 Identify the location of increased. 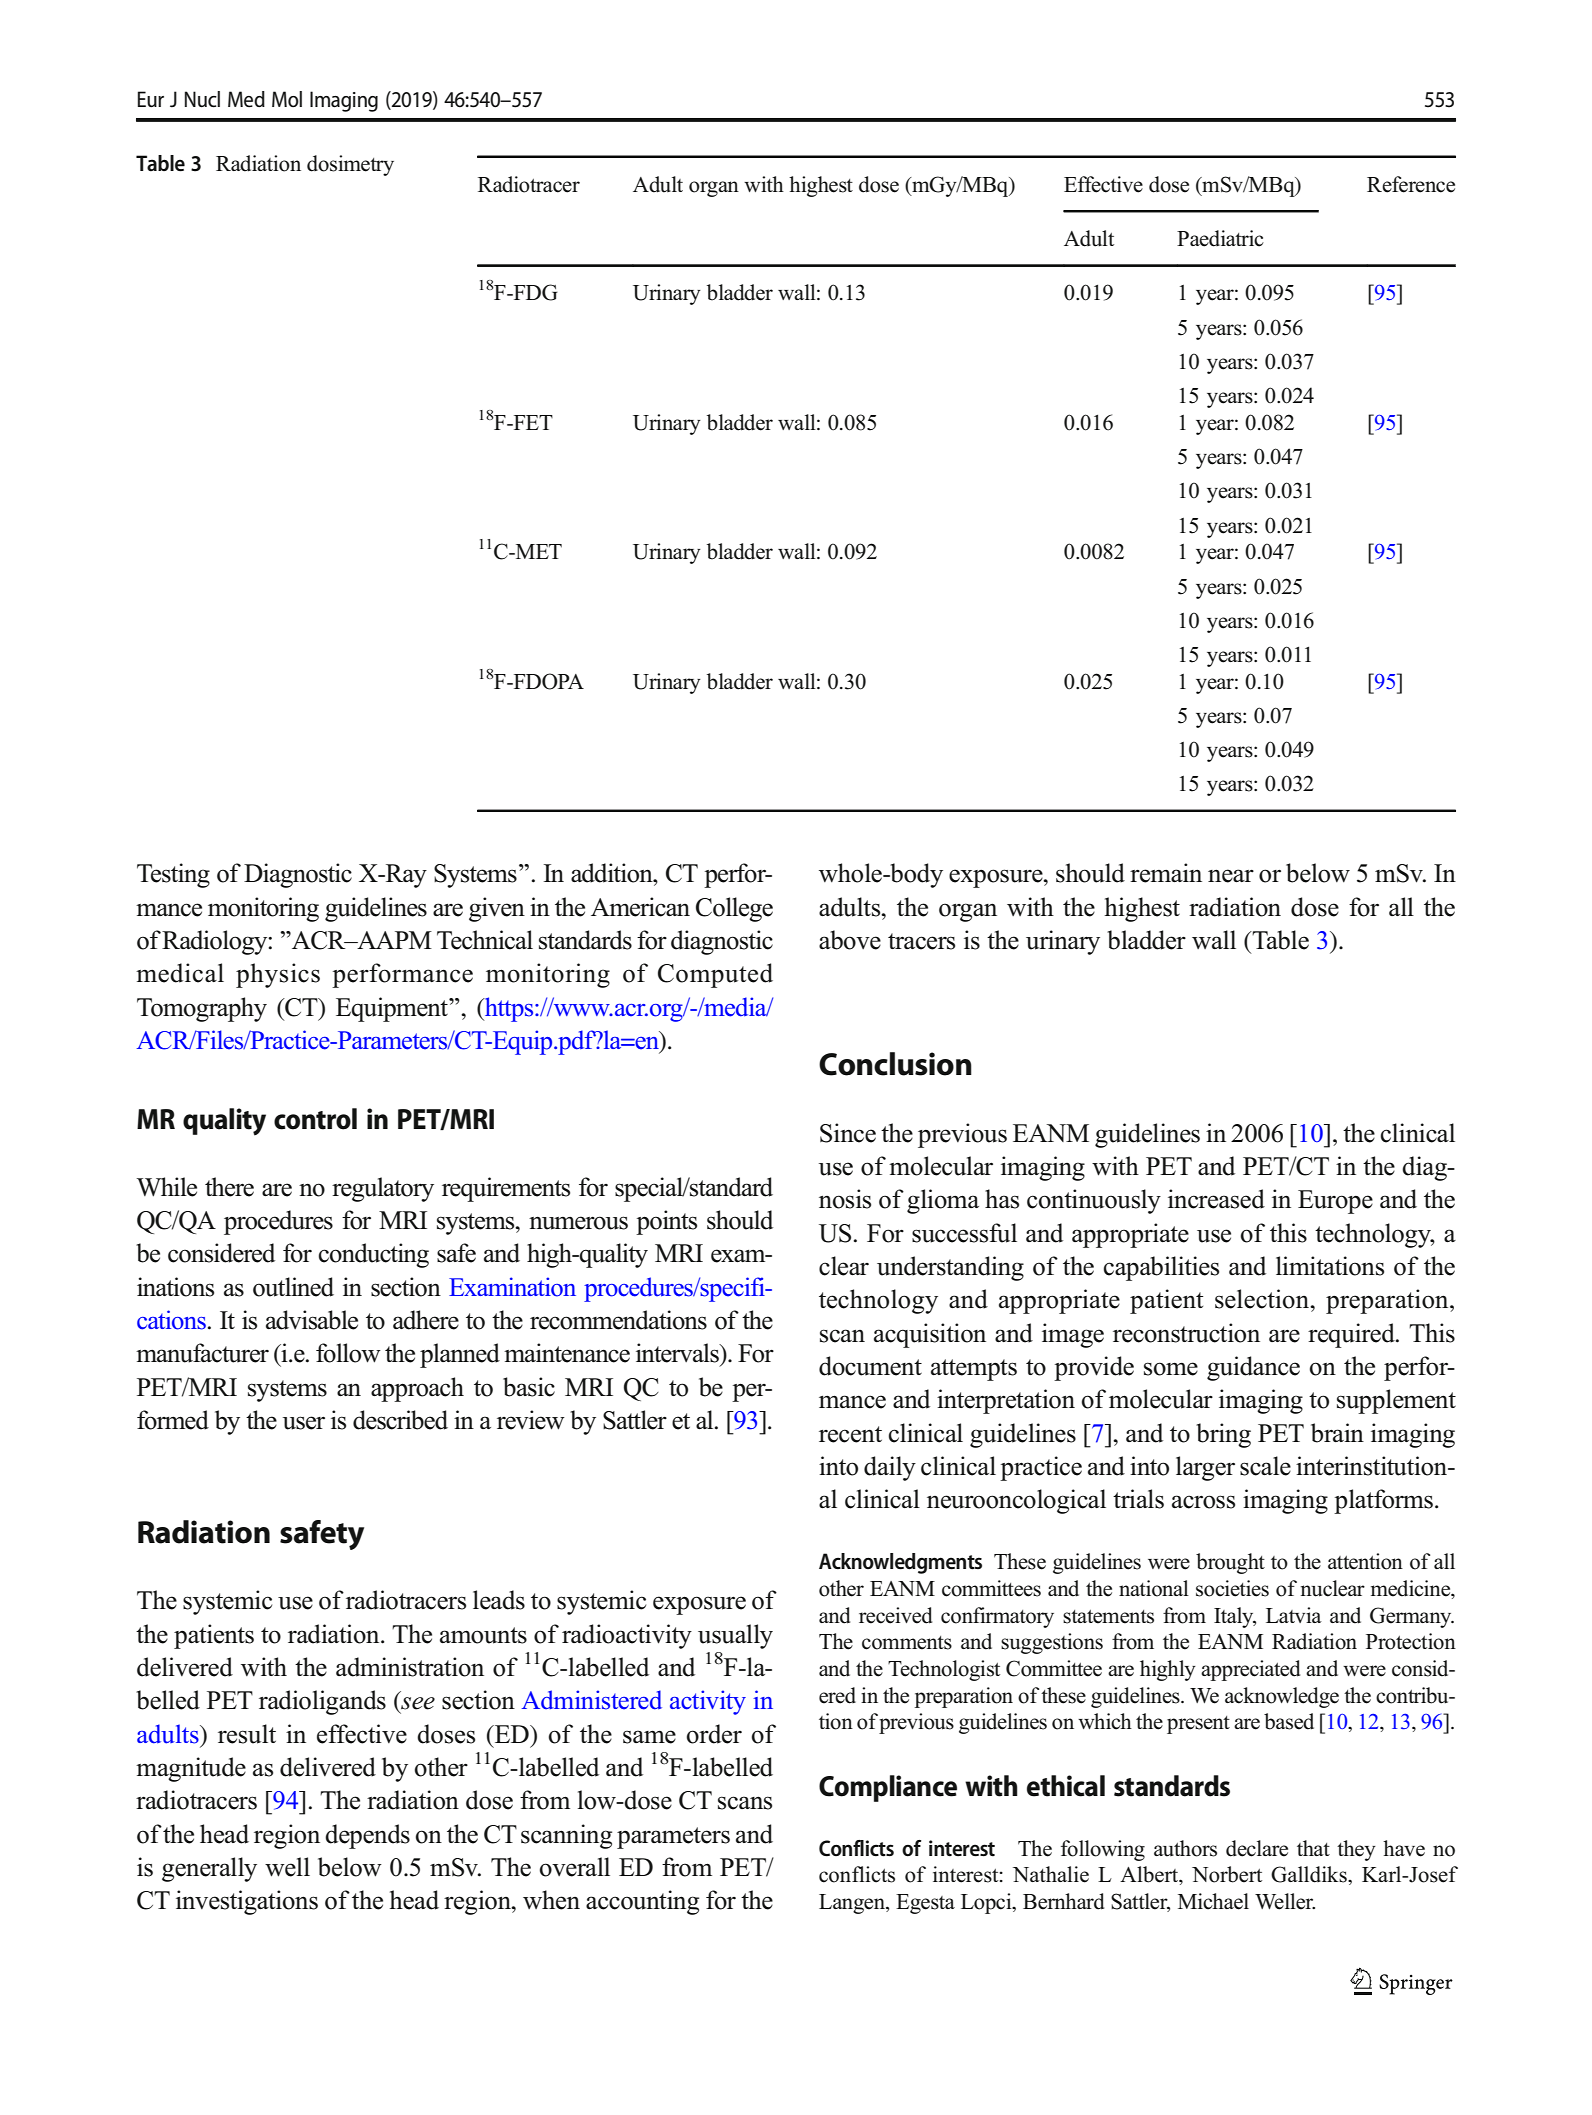
(1216, 1199).
